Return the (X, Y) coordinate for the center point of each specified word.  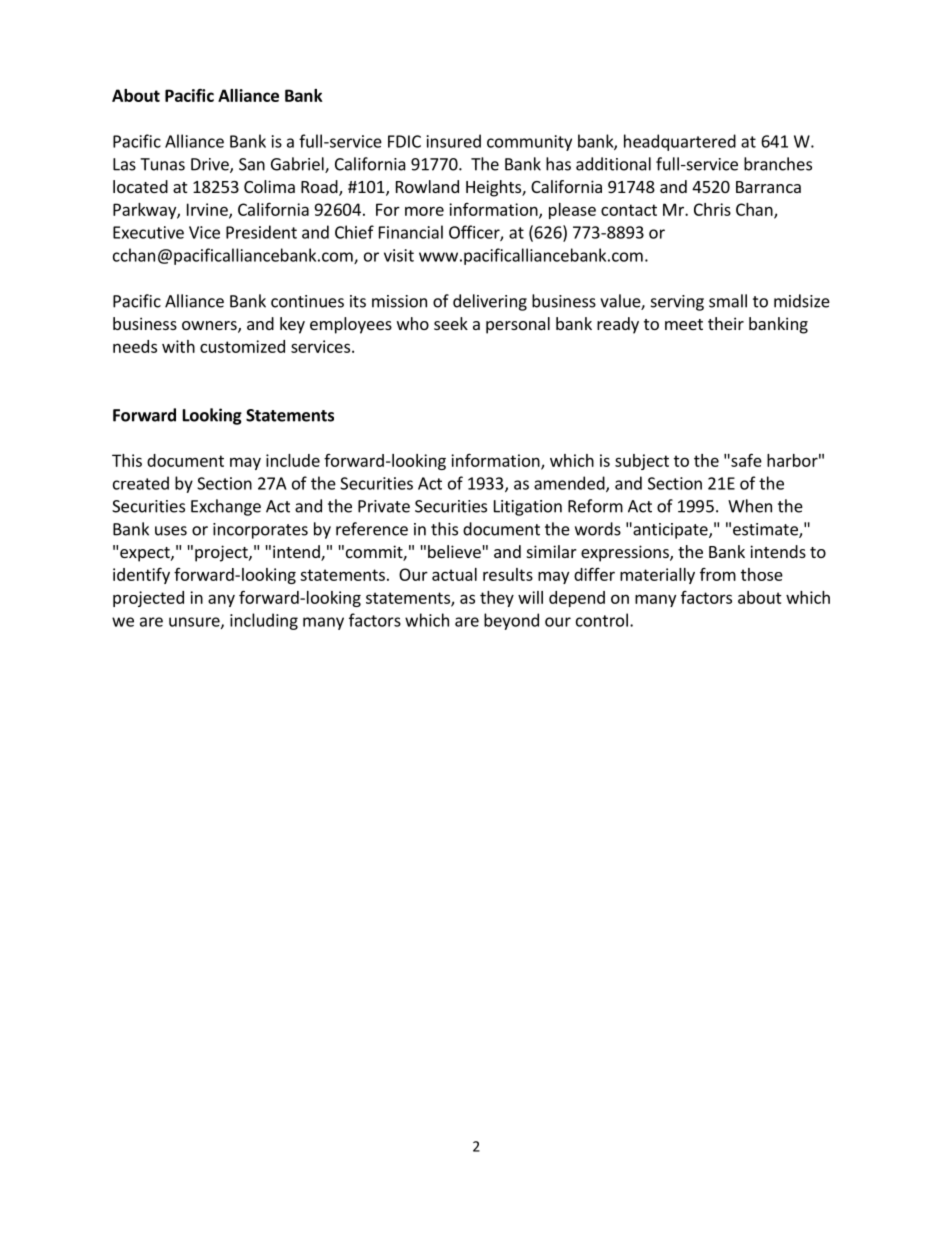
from (718, 574)
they (497, 599)
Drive (211, 165)
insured (454, 141)
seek (451, 323)
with (178, 346)
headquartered (680, 142)
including (264, 621)
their (726, 323)
